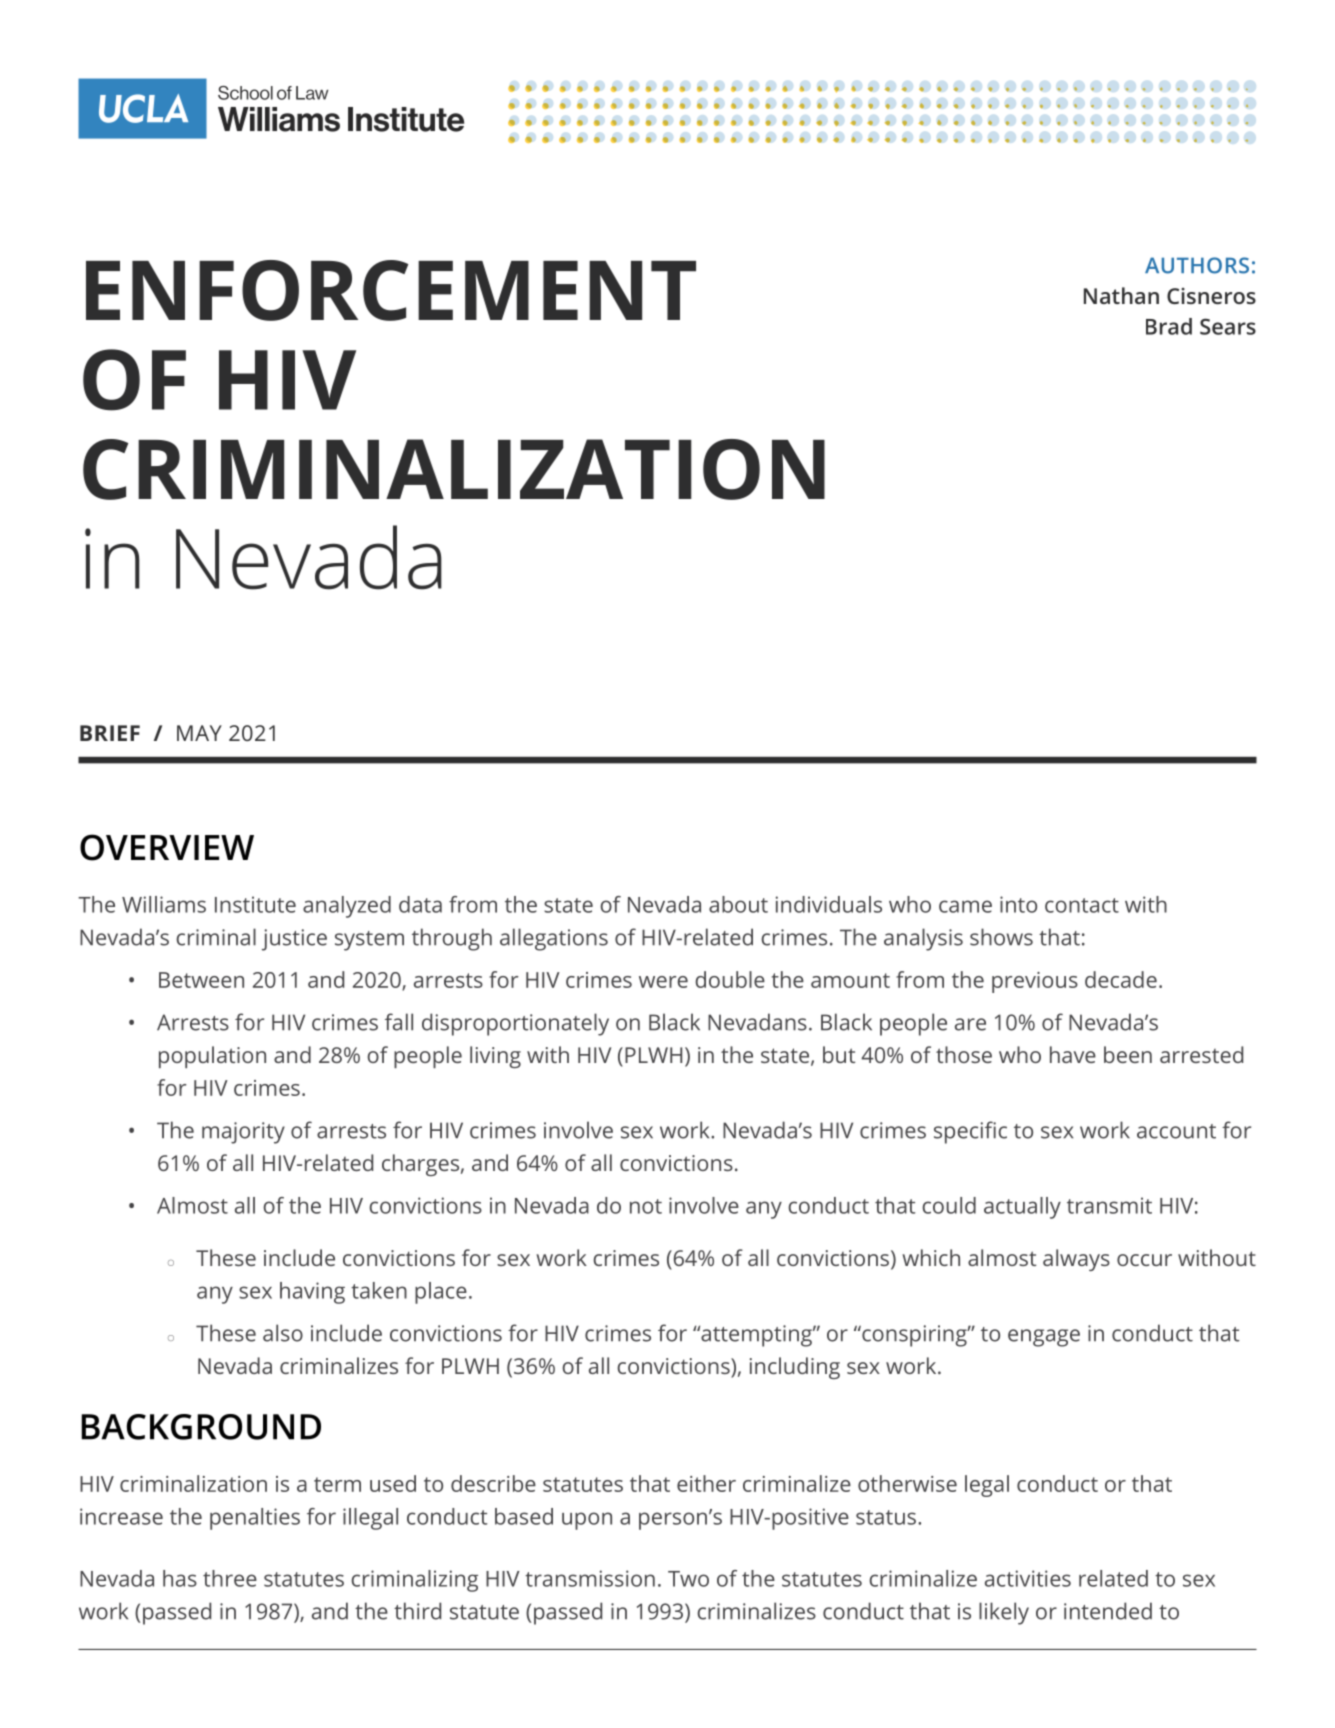  I want to click on Nathan, so click(1121, 295).
